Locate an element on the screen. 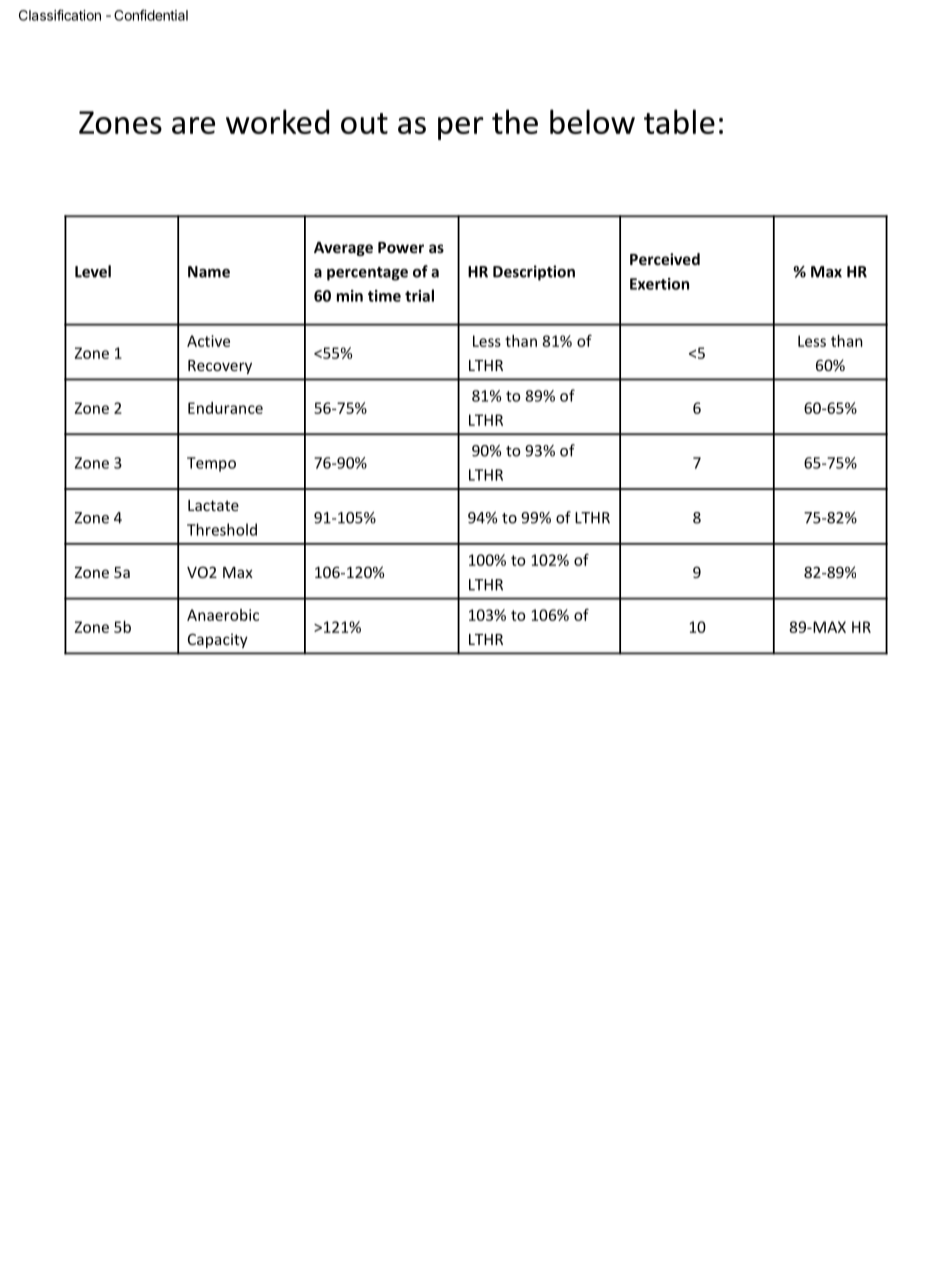 The width and height of the screenshot is (952, 1270). Confidential is located at coordinates (151, 15).
